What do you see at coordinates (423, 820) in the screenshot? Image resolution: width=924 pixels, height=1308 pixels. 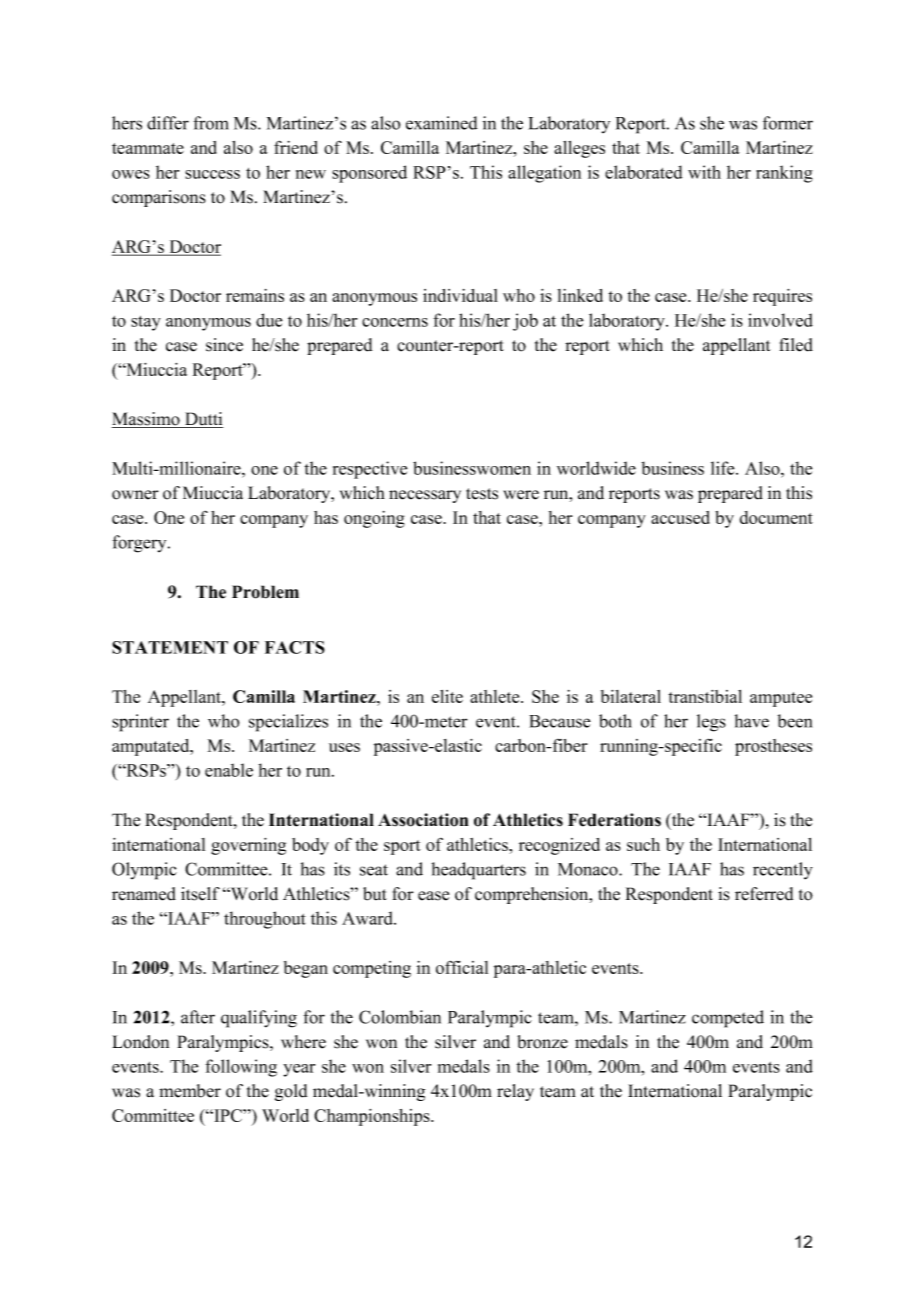 I see `Association` at bounding box center [423, 820].
